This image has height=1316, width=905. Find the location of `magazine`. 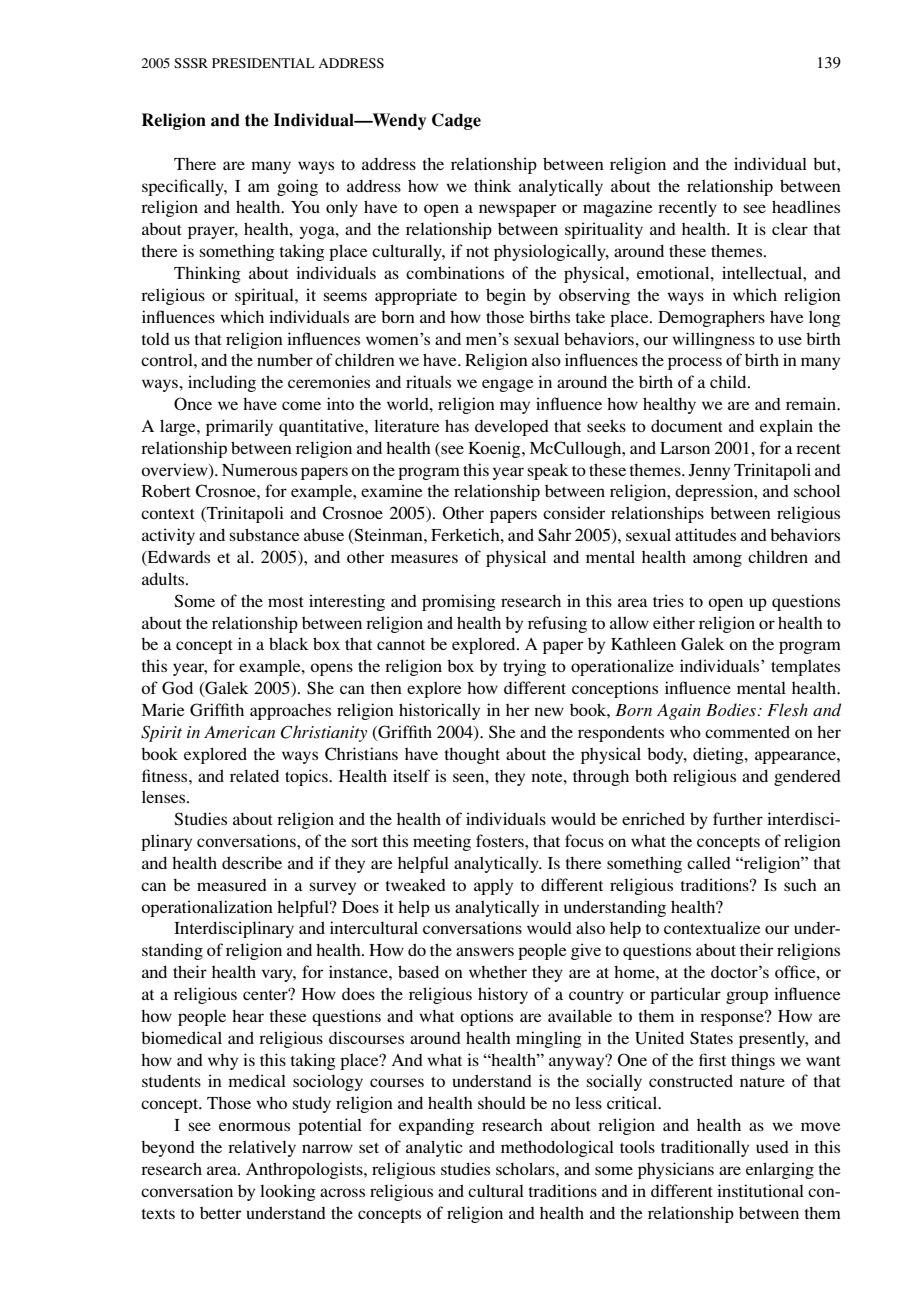

magazine is located at coordinates (617, 208).
